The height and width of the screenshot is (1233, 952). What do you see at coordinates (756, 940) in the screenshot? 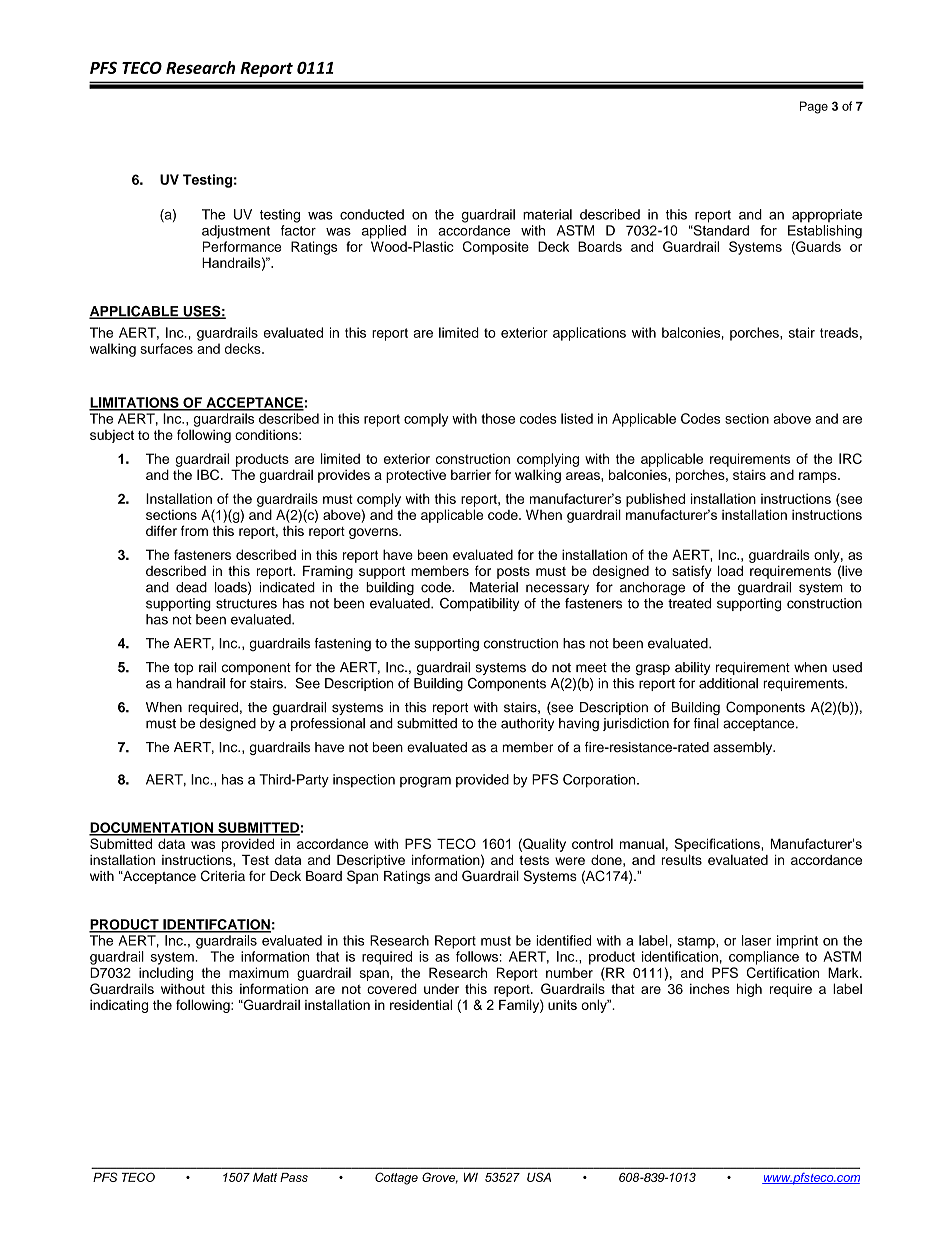
I see `laser` at bounding box center [756, 940].
